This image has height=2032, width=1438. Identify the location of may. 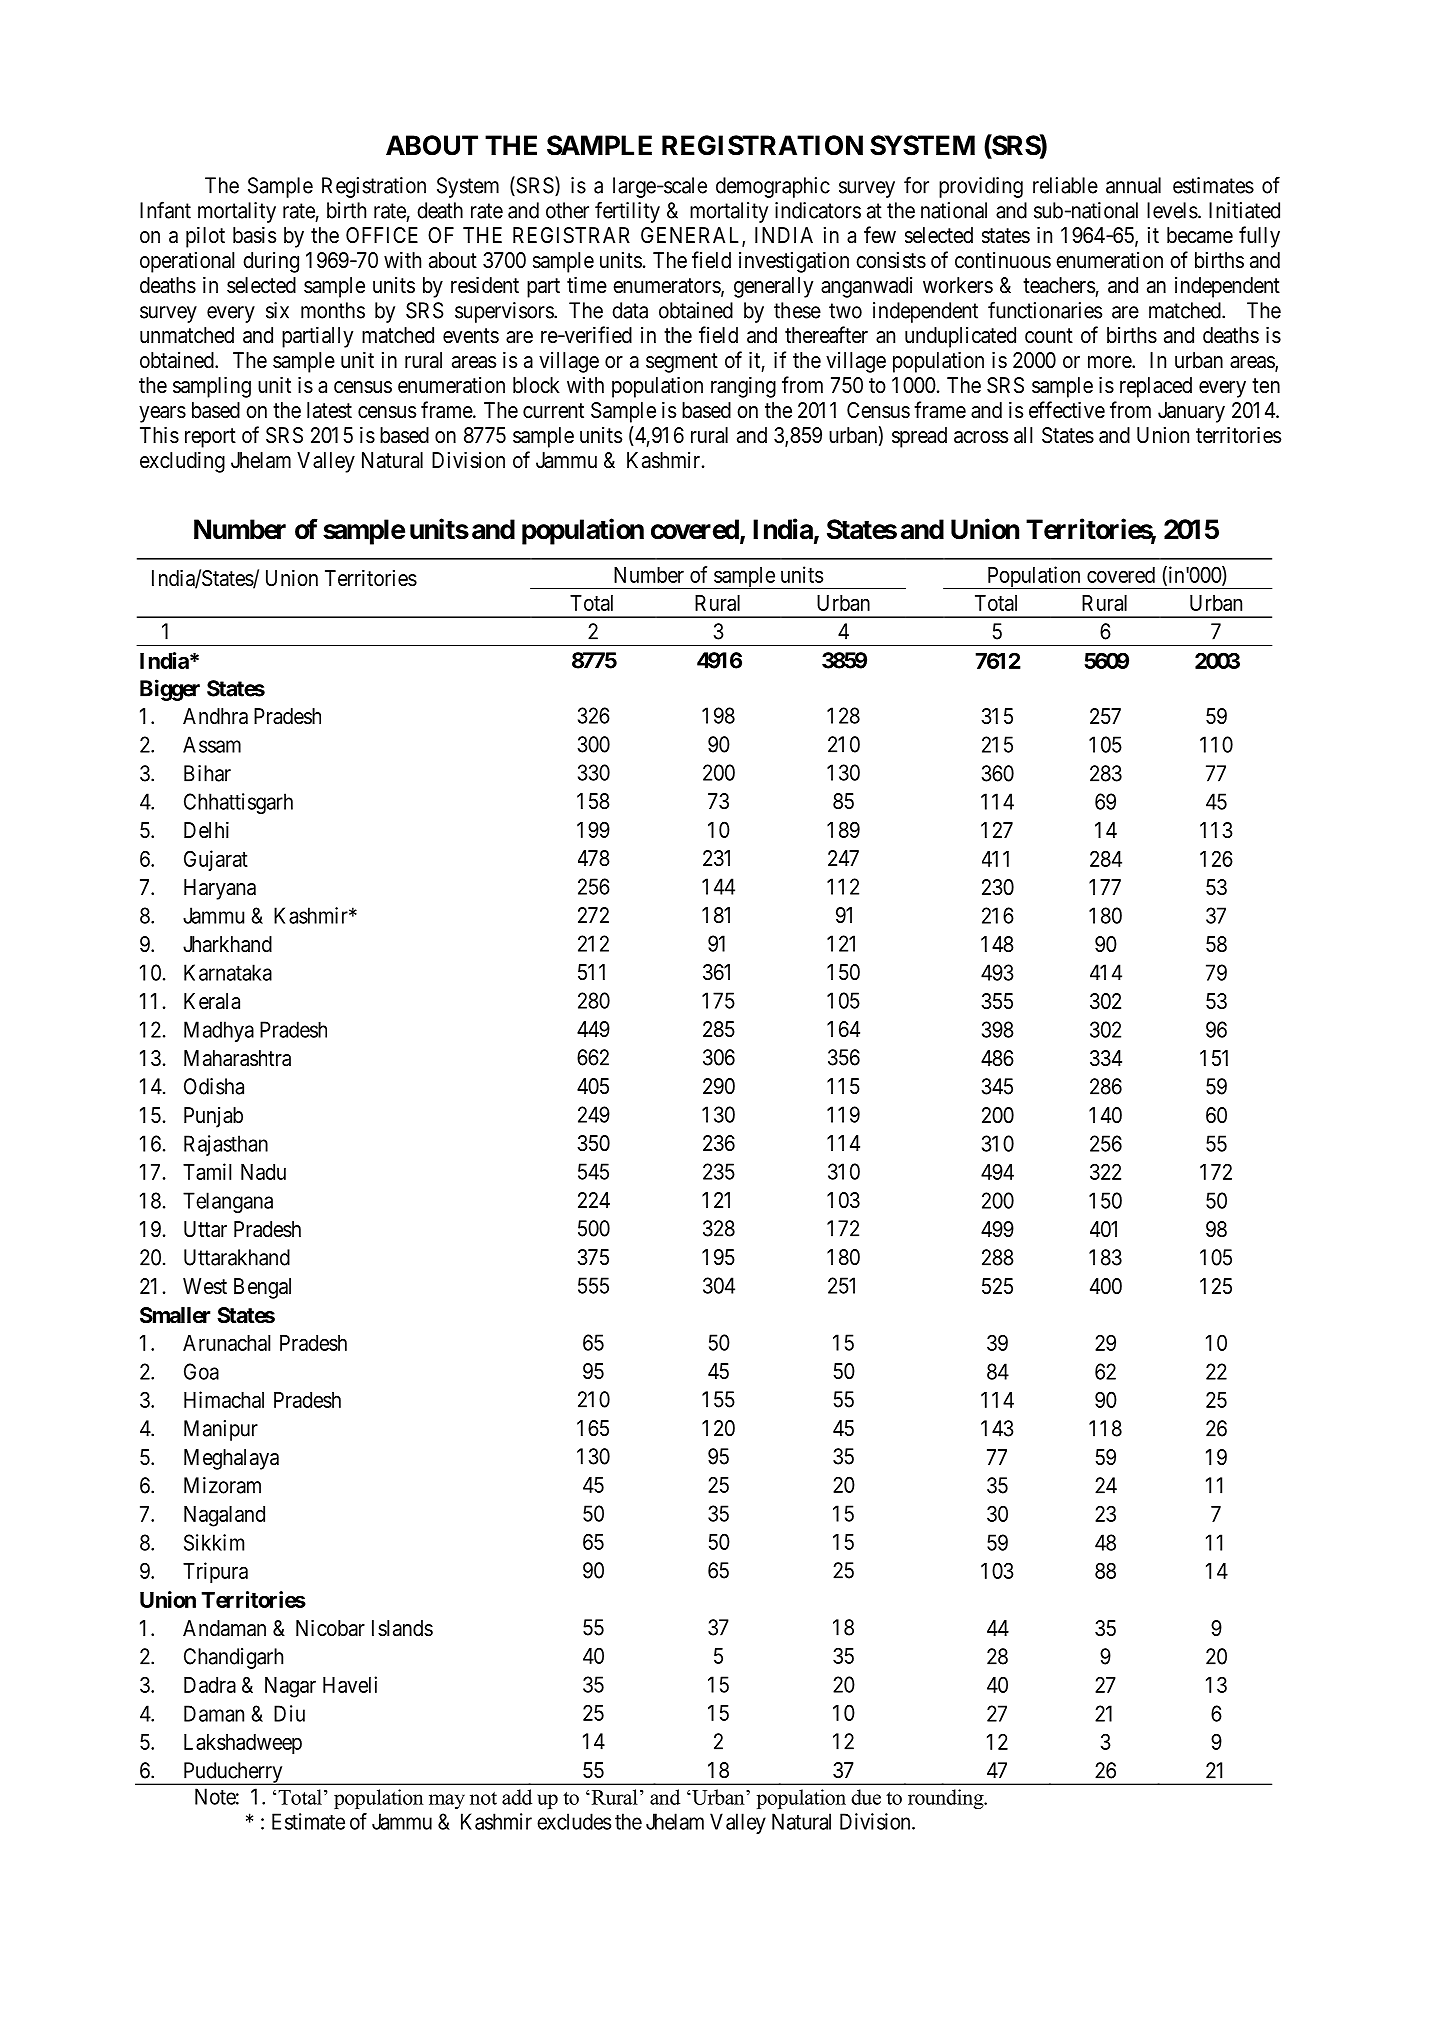
(447, 1801).
